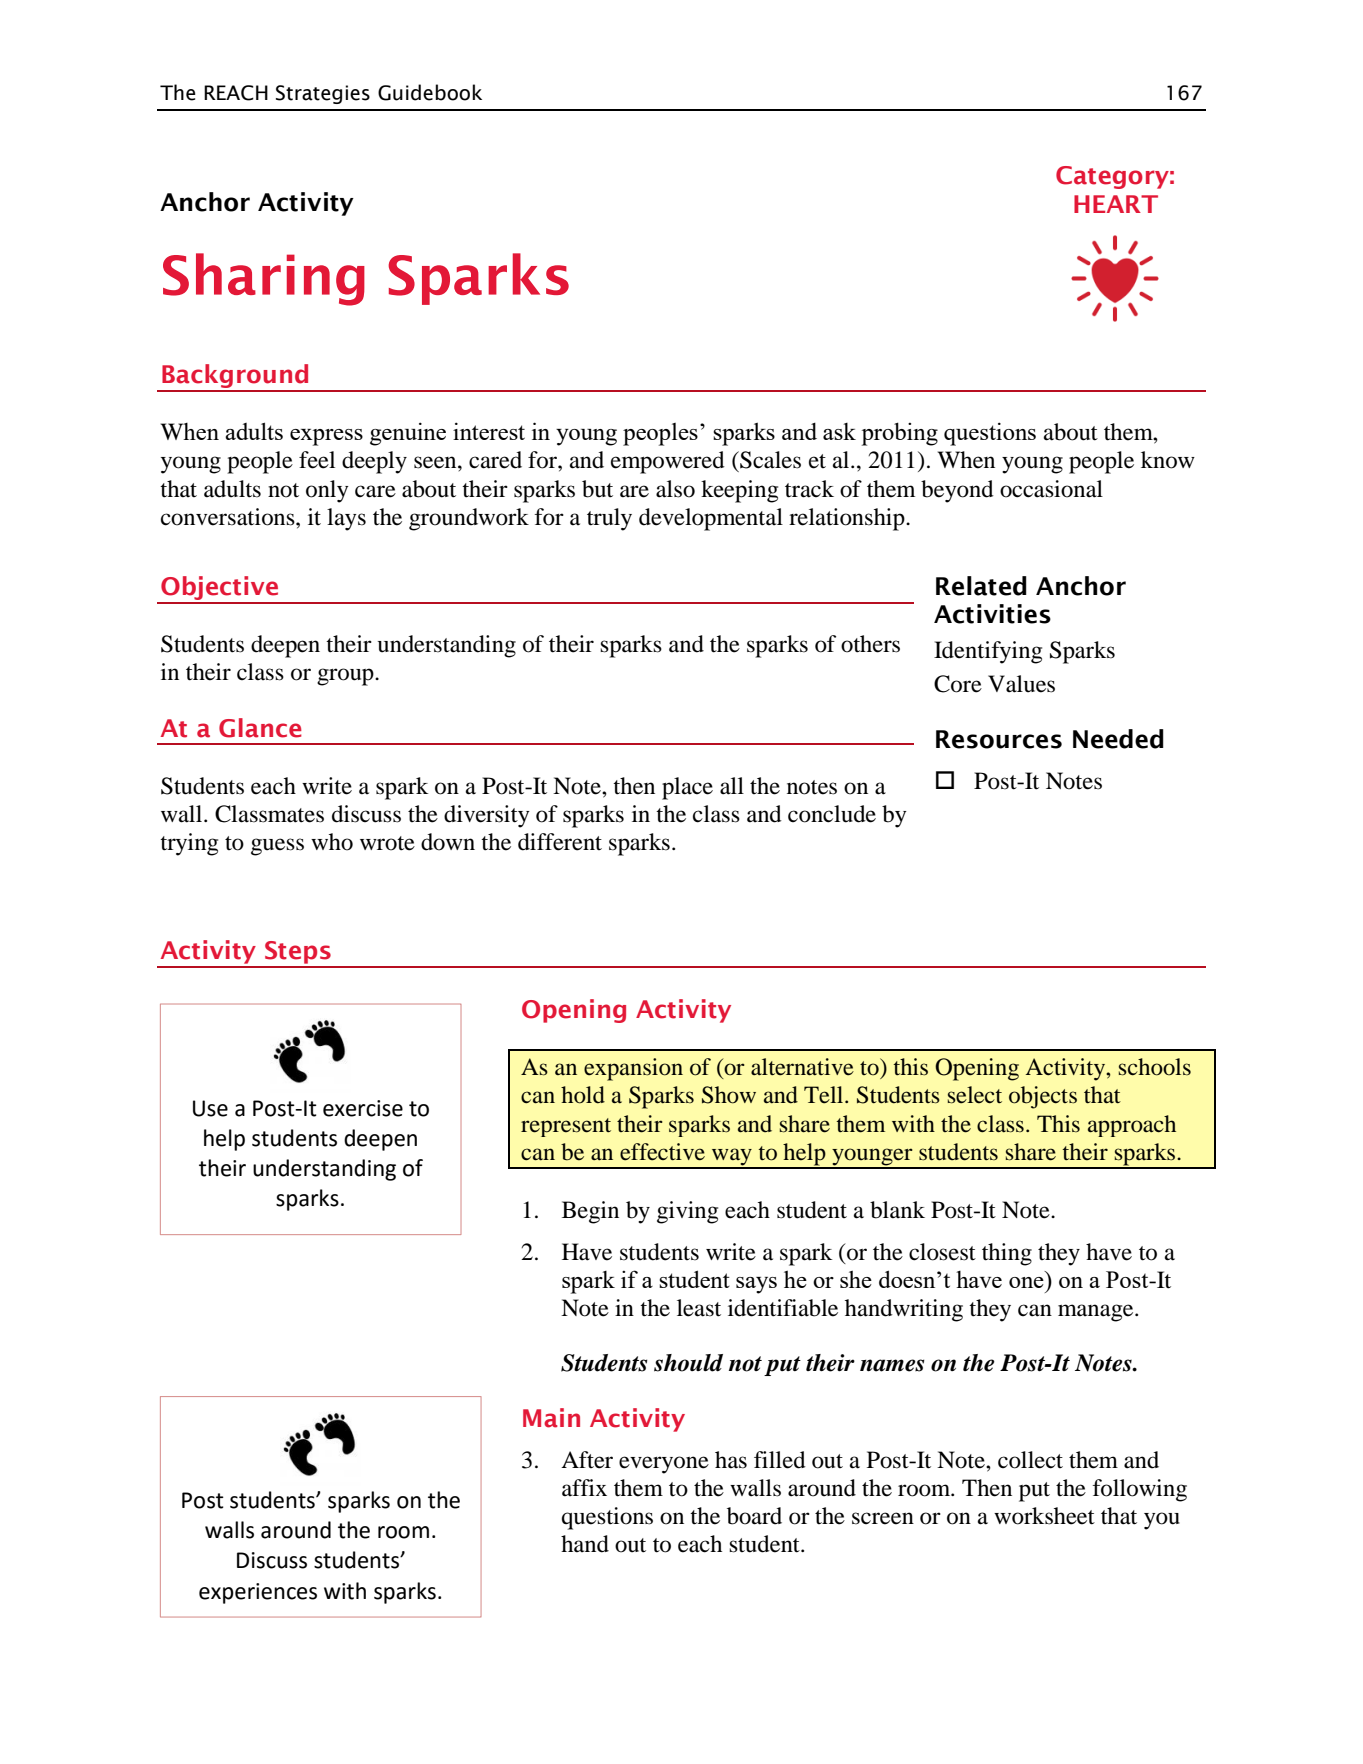 The image size is (1363, 1764). Describe the element at coordinates (430, 92) in the document. I see `Guidebook` at that location.
